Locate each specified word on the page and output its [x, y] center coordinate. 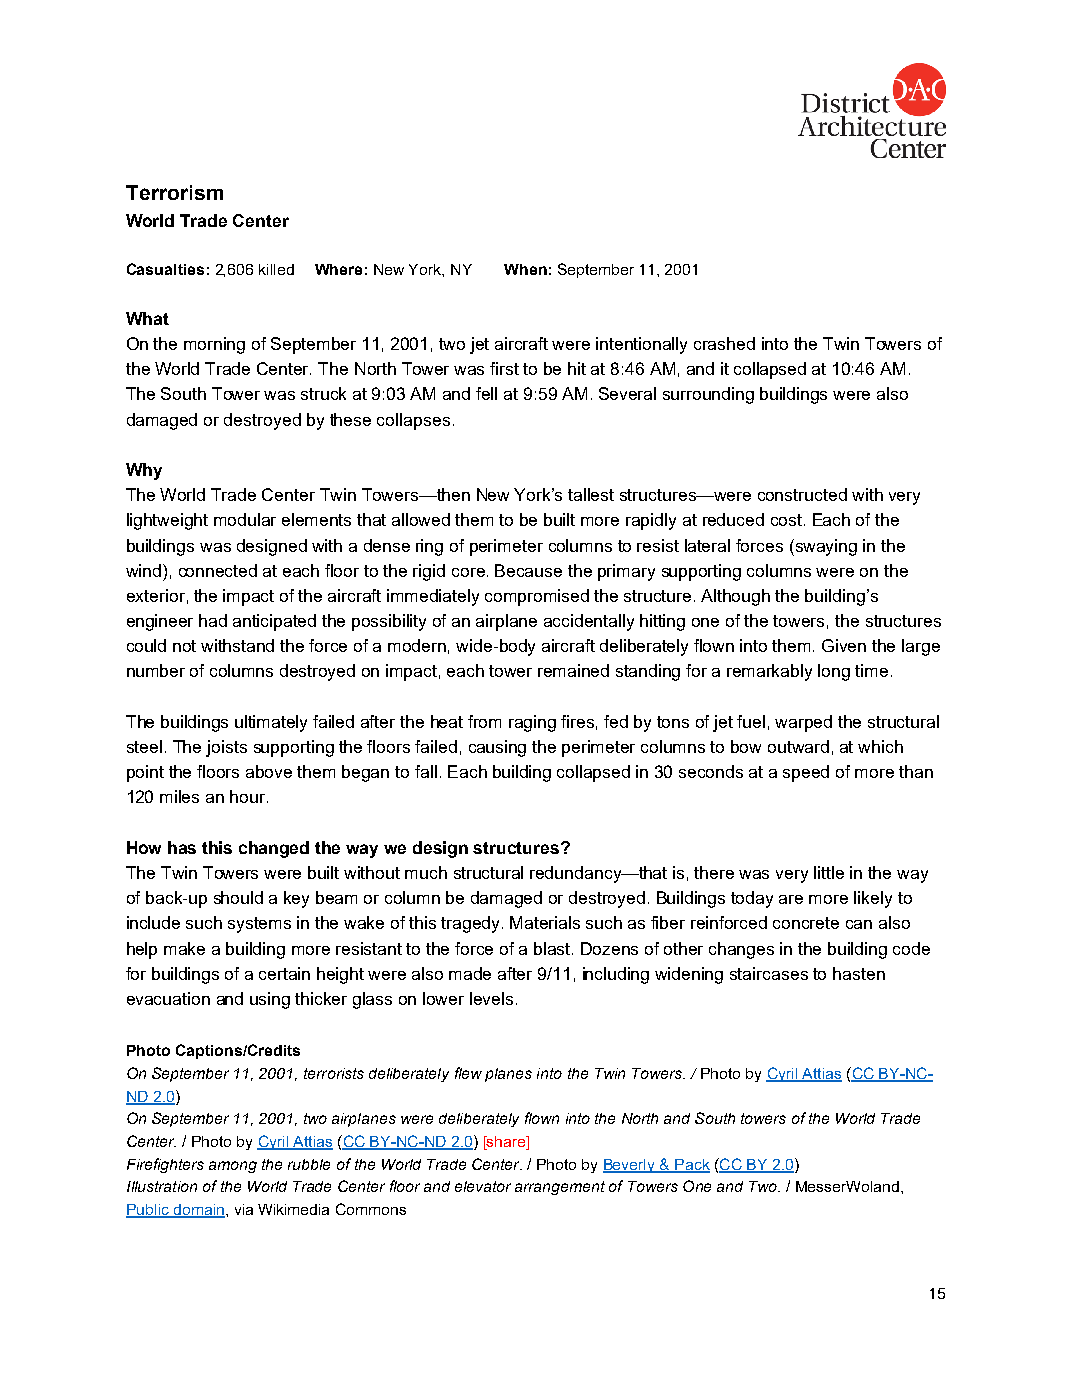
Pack [691, 1165]
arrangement [560, 1188]
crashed [724, 343]
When [525, 269]
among [233, 1167]
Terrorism [174, 192]
